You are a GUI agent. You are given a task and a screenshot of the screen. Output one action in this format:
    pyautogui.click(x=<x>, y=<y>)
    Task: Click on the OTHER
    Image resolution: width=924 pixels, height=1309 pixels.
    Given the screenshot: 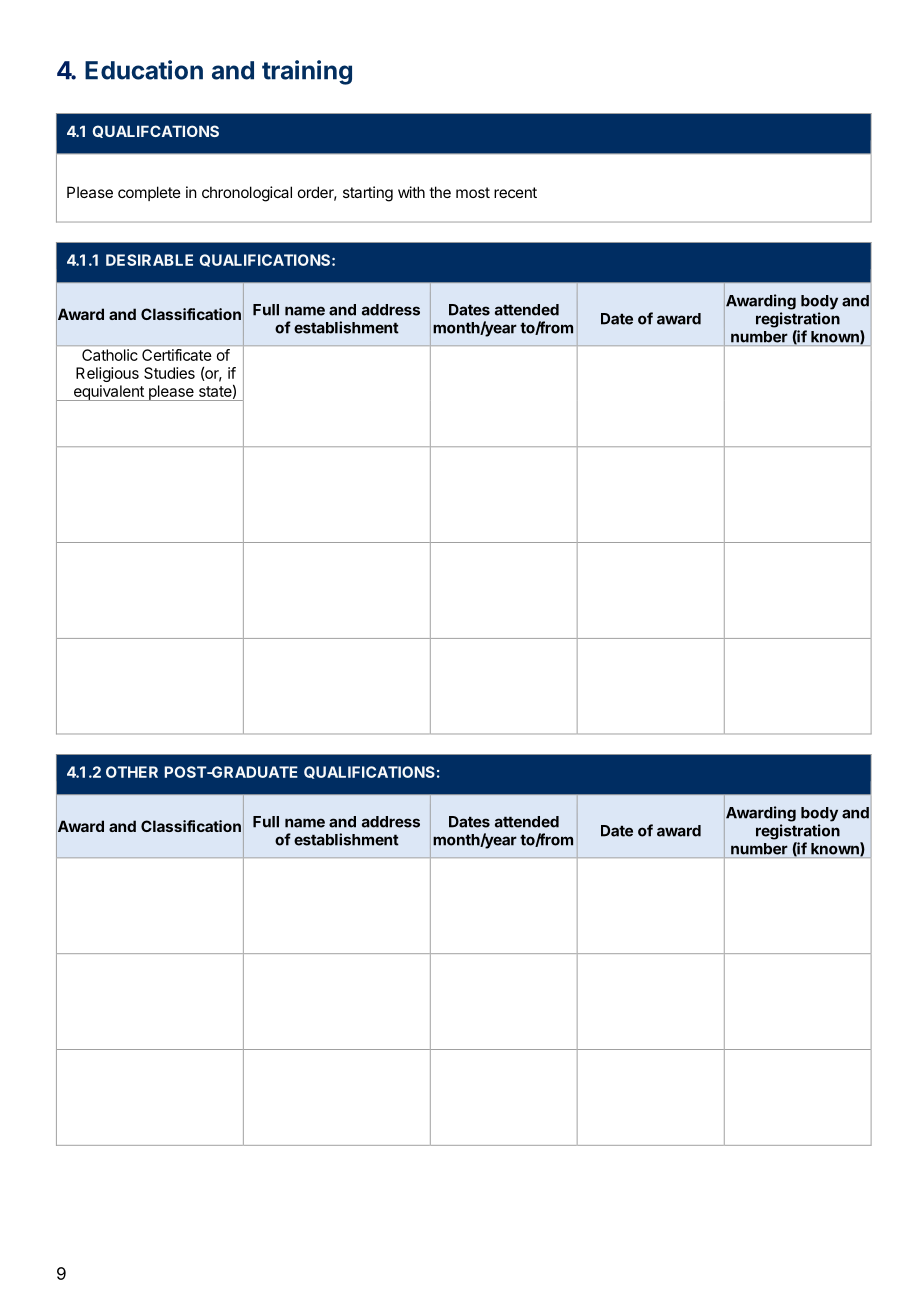 What is the action you would take?
    pyautogui.click(x=132, y=772)
